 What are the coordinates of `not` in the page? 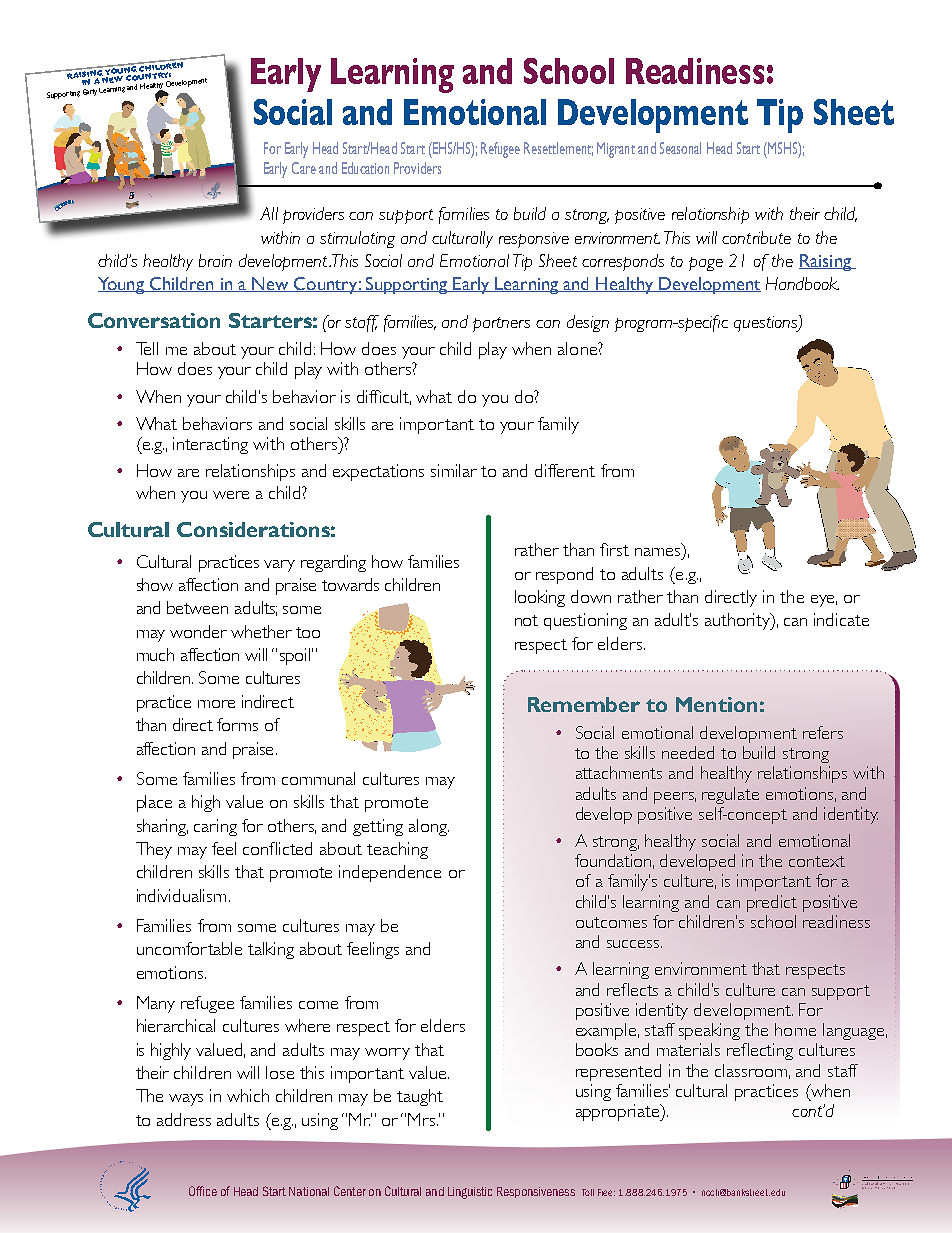 It's located at (526, 620).
